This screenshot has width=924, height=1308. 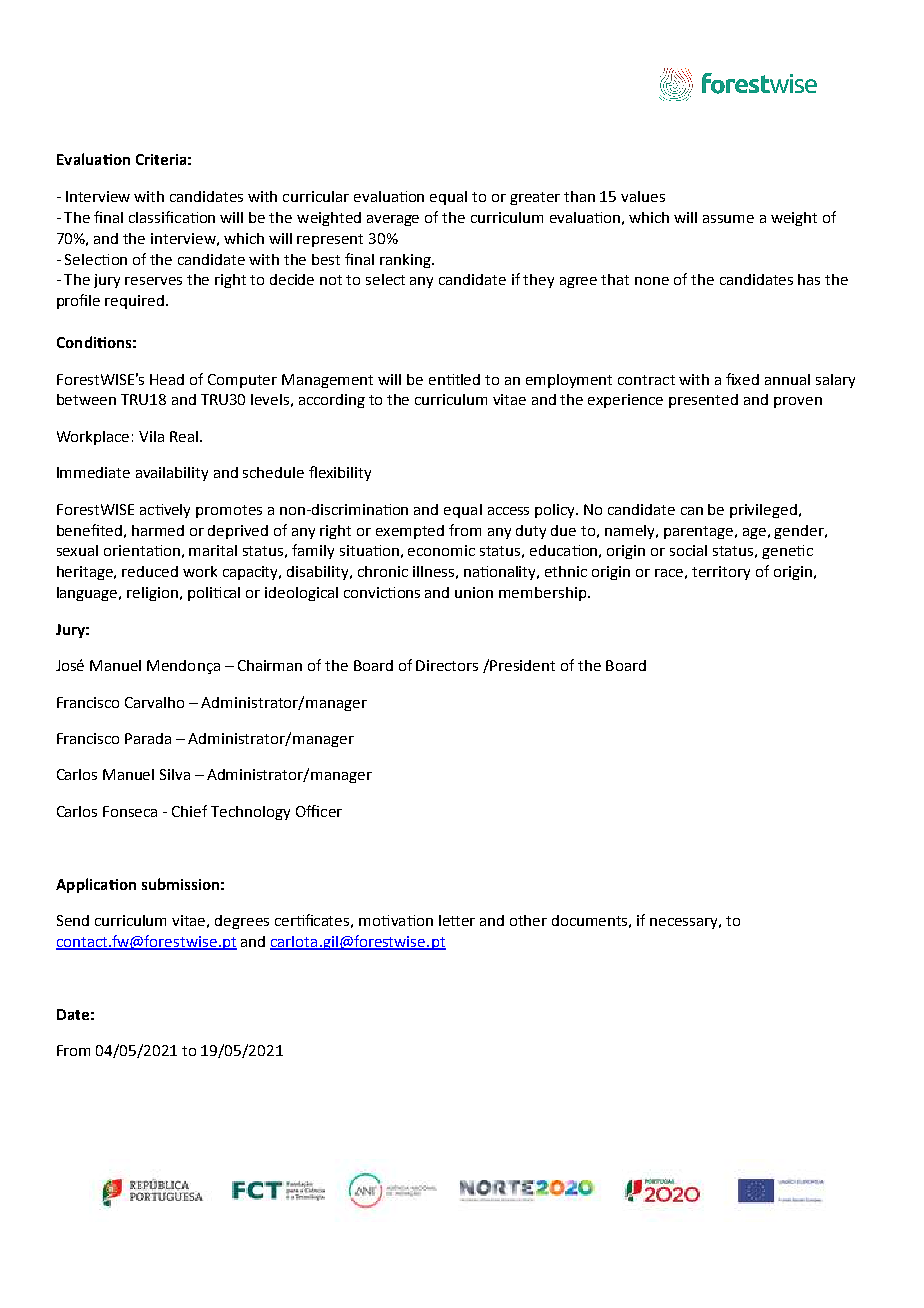 What do you see at coordinates (522, 665) in the screenshot?
I see `President` at bounding box center [522, 665].
